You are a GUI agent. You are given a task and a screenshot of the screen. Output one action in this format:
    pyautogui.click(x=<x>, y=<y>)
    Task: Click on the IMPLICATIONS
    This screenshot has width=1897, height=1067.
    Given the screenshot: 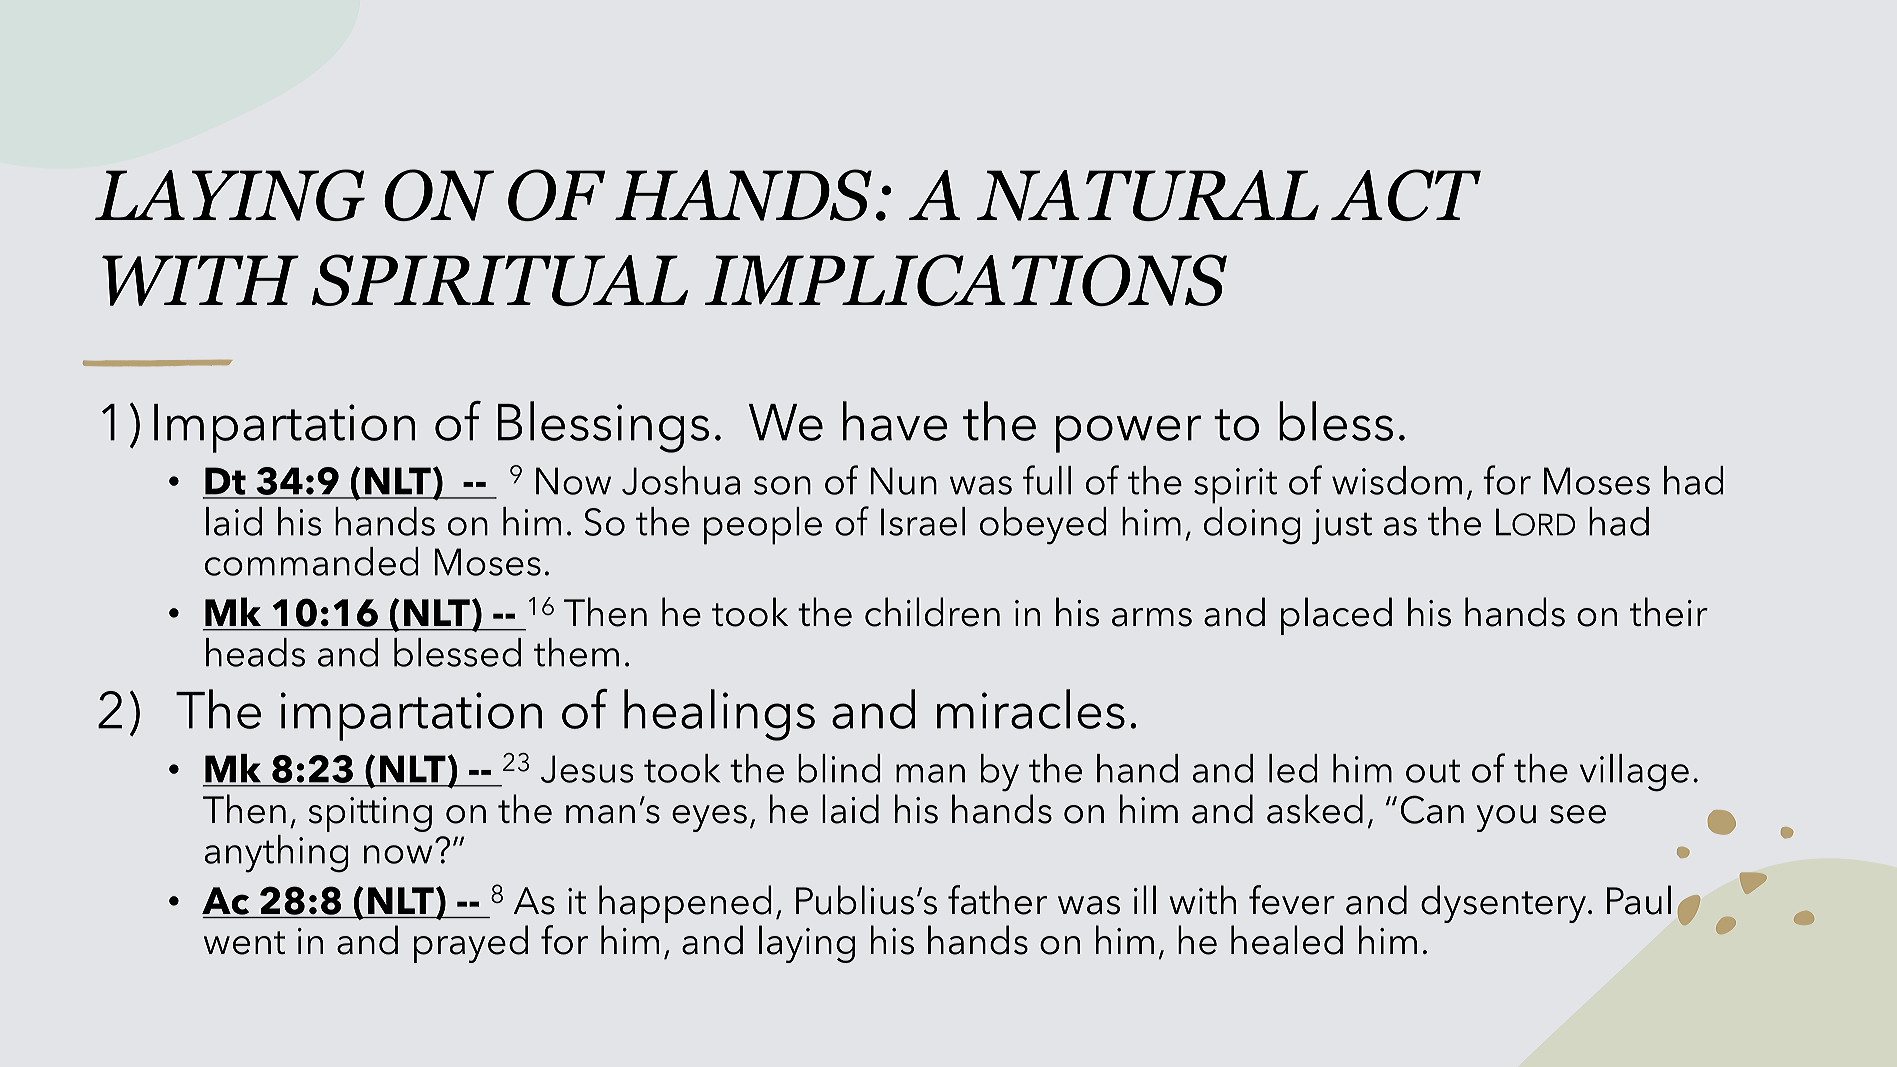 What is the action you would take?
    pyautogui.click(x=966, y=280)
